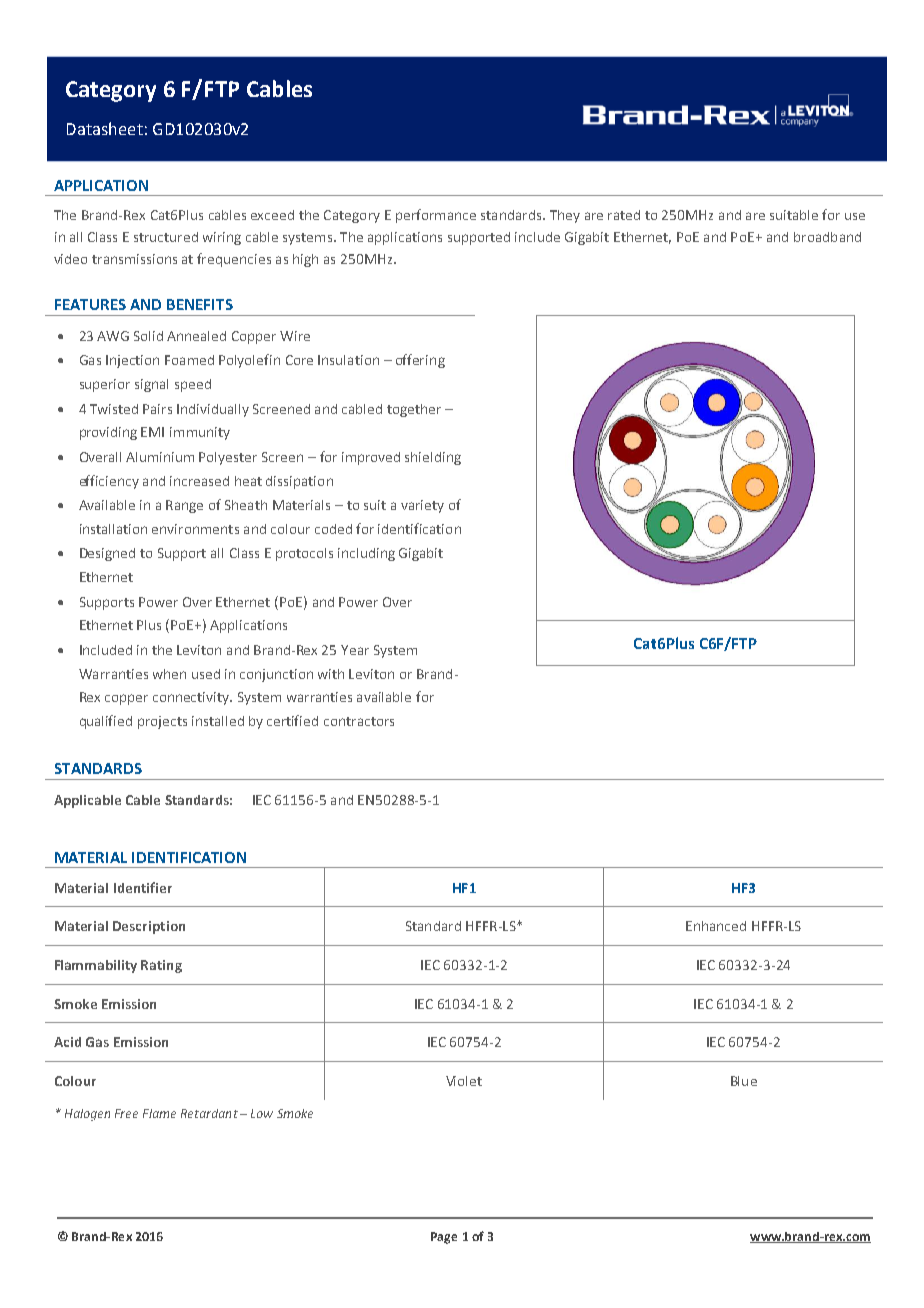 The image size is (924, 1308). What do you see at coordinates (444, 1238) in the screenshot?
I see `Page` at bounding box center [444, 1238].
